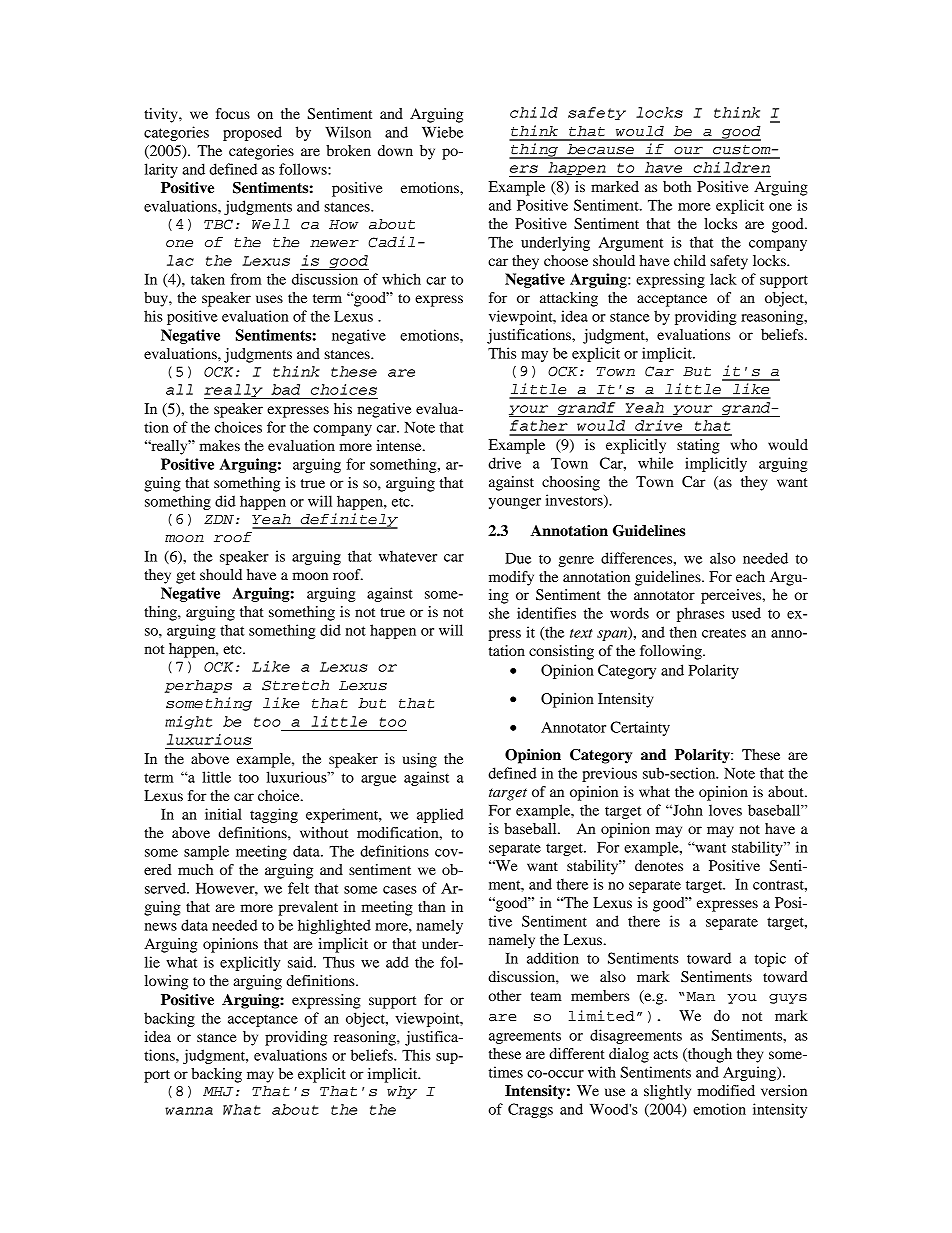 This document has height=1233, width=952. Describe the element at coordinates (219, 445) in the document. I see `makes` at that location.
